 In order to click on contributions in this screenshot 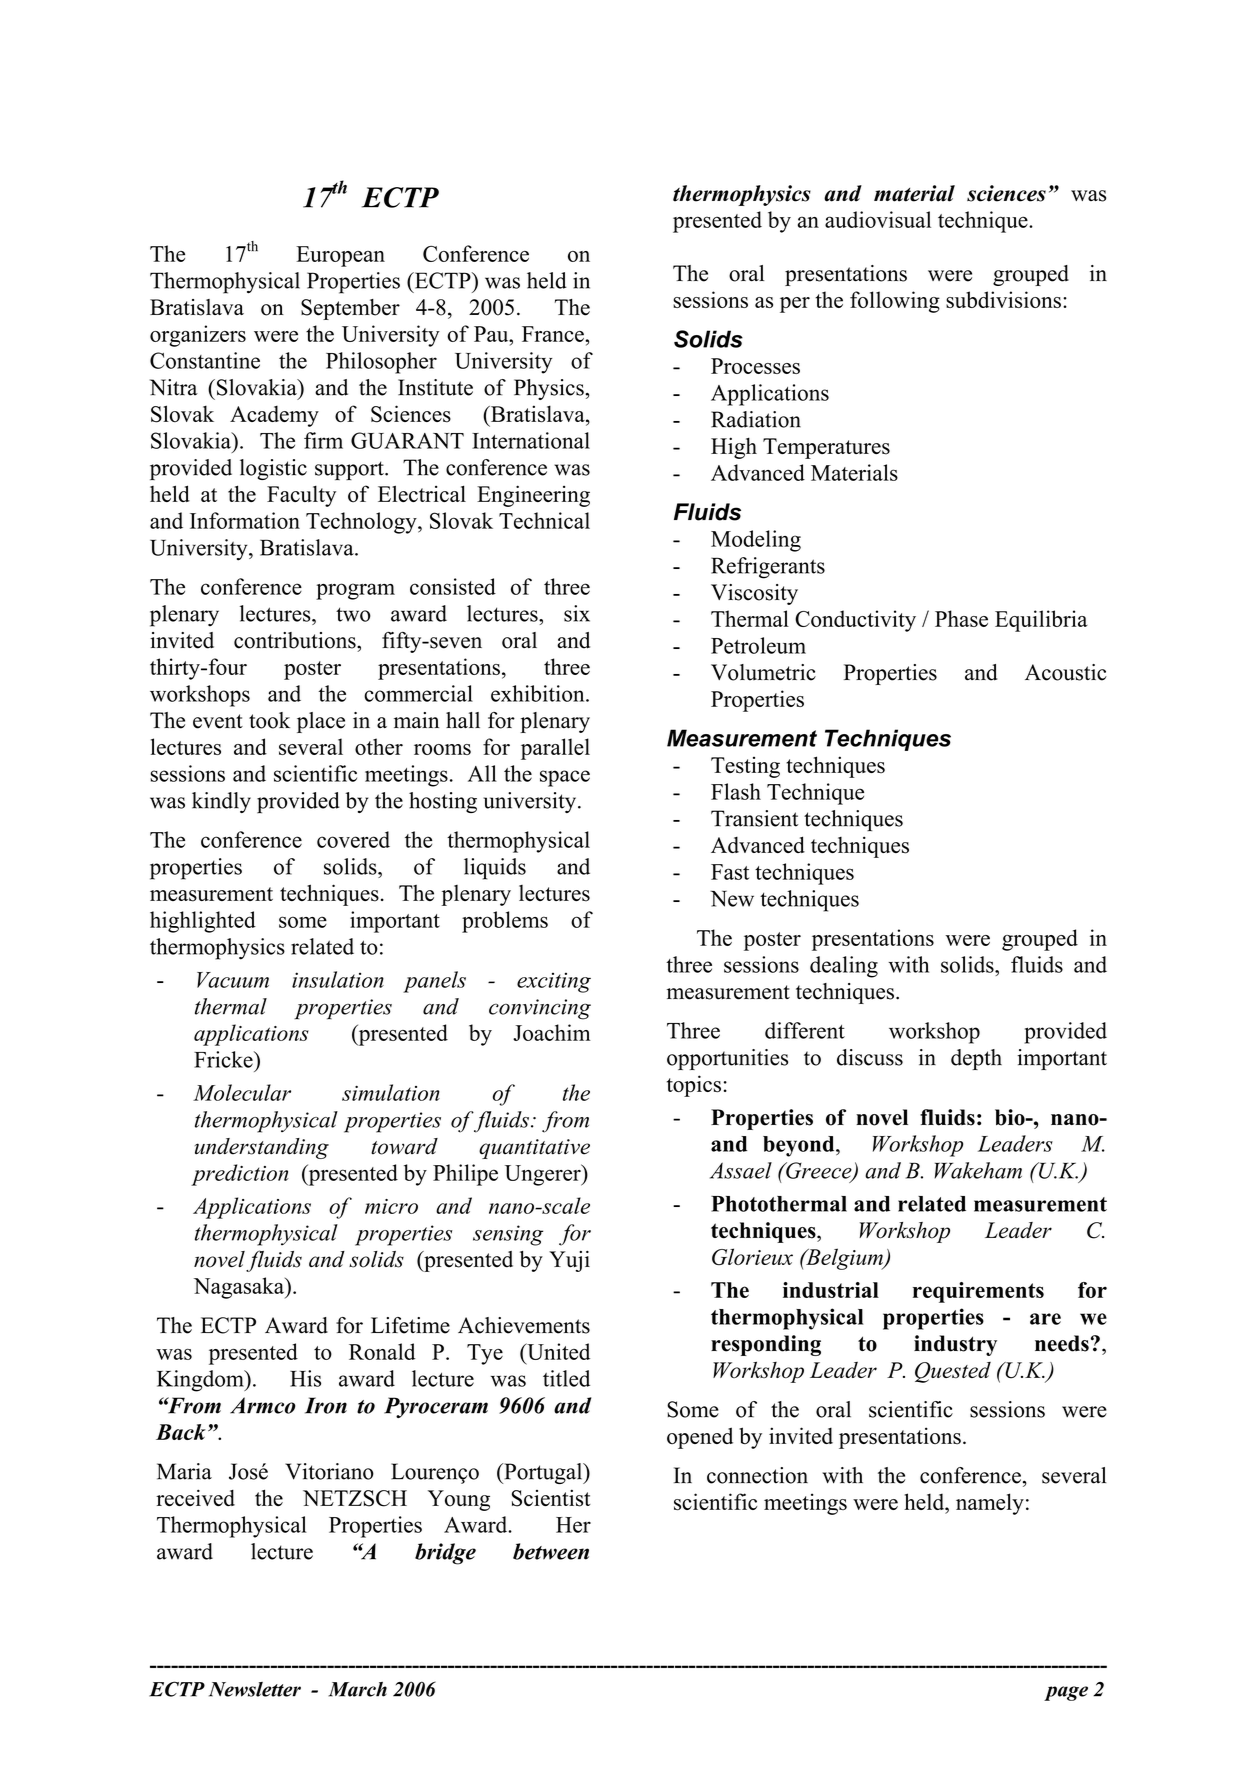, I will do `click(296, 640)`.
